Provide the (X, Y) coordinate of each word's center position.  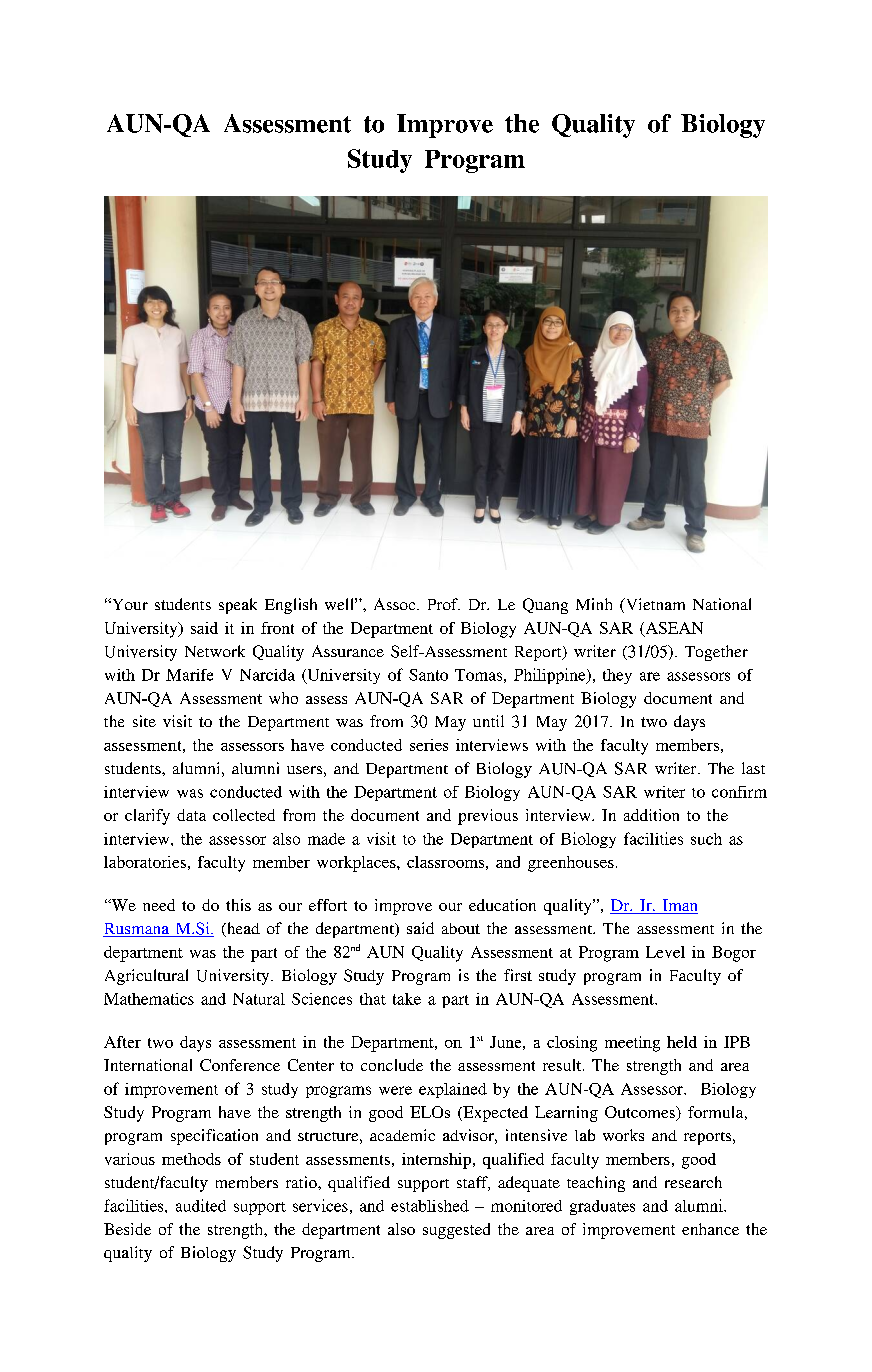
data (191, 815)
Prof (444, 604)
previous (488, 817)
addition (651, 815)
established (430, 1206)
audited (201, 1205)
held (682, 1042)
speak (238, 606)
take (407, 999)
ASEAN (673, 629)
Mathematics (149, 999)
